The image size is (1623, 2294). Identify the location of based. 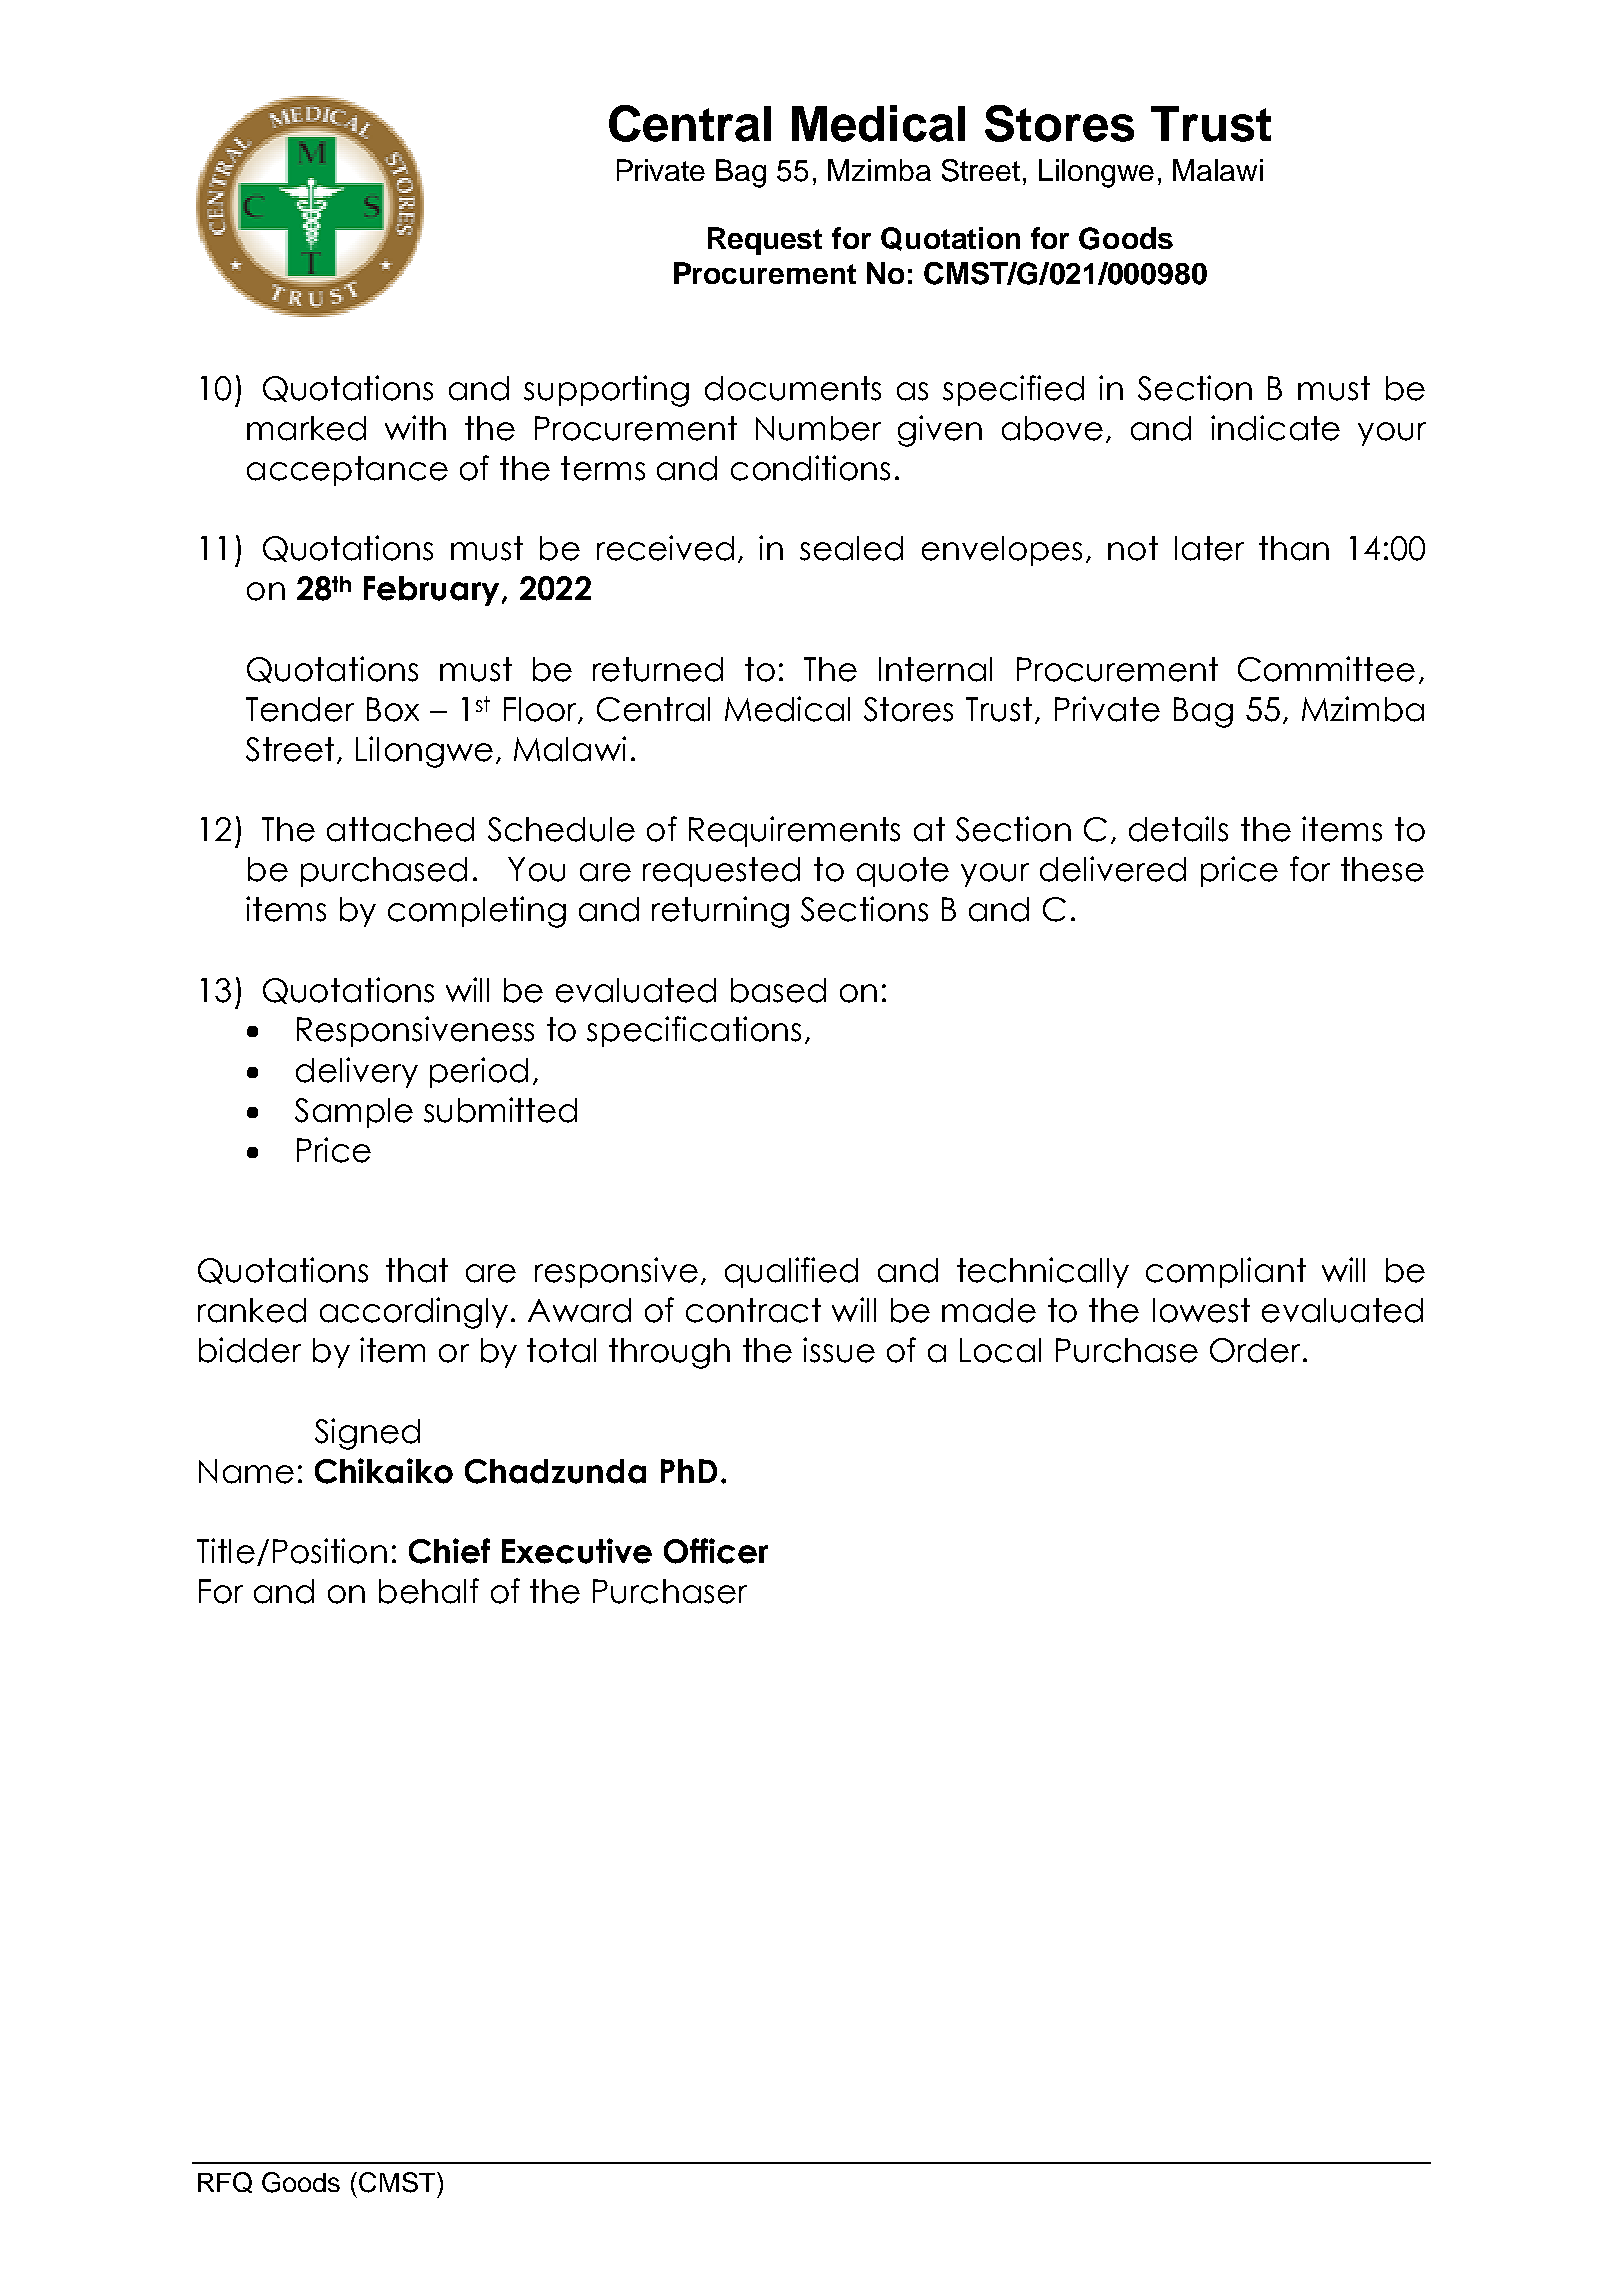
(778, 990).
